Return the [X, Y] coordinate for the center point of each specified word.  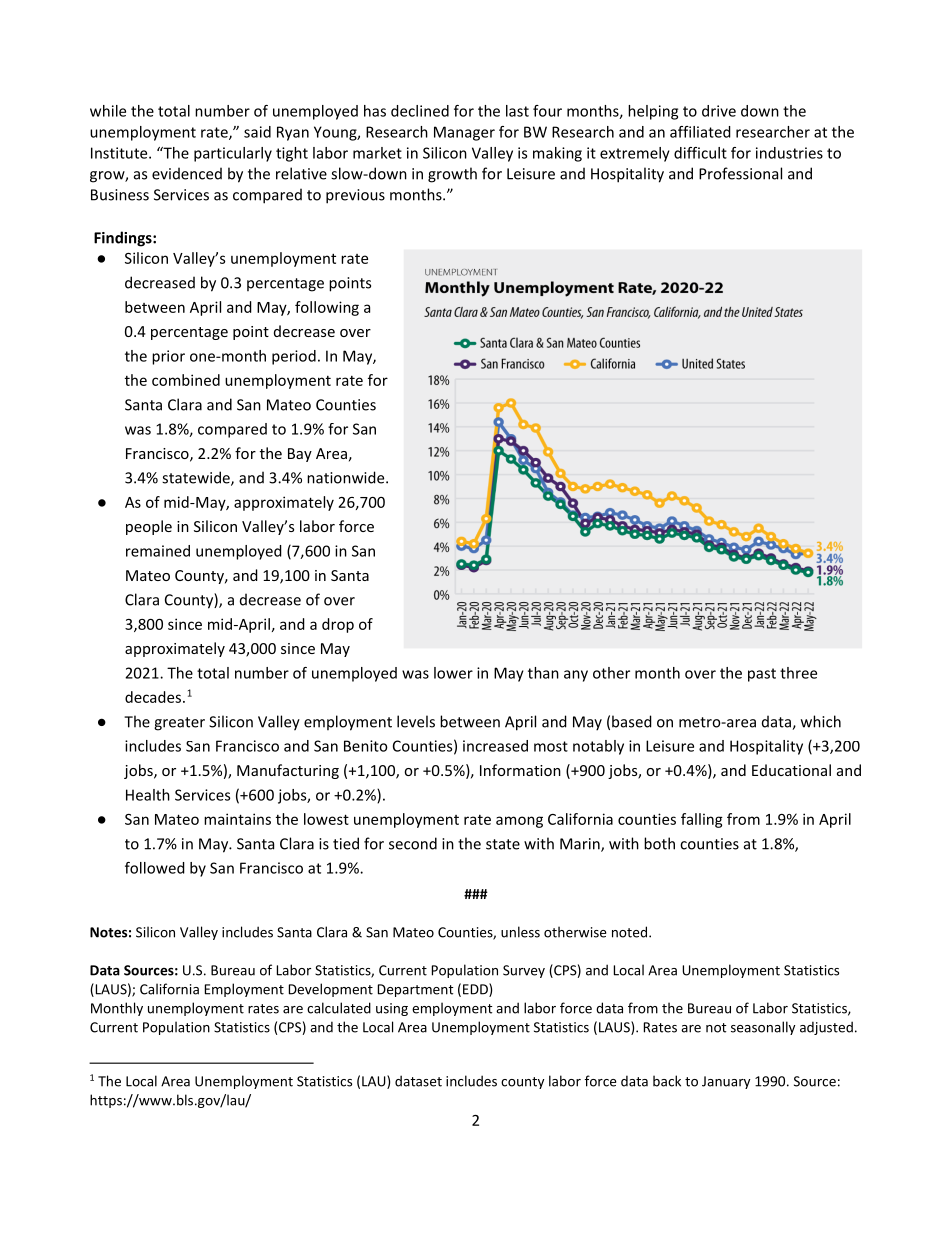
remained [158, 551]
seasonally [763, 1028]
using [392, 1009]
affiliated [700, 132]
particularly [233, 154]
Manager [464, 133]
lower [453, 673]
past [762, 675]
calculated [339, 1008]
